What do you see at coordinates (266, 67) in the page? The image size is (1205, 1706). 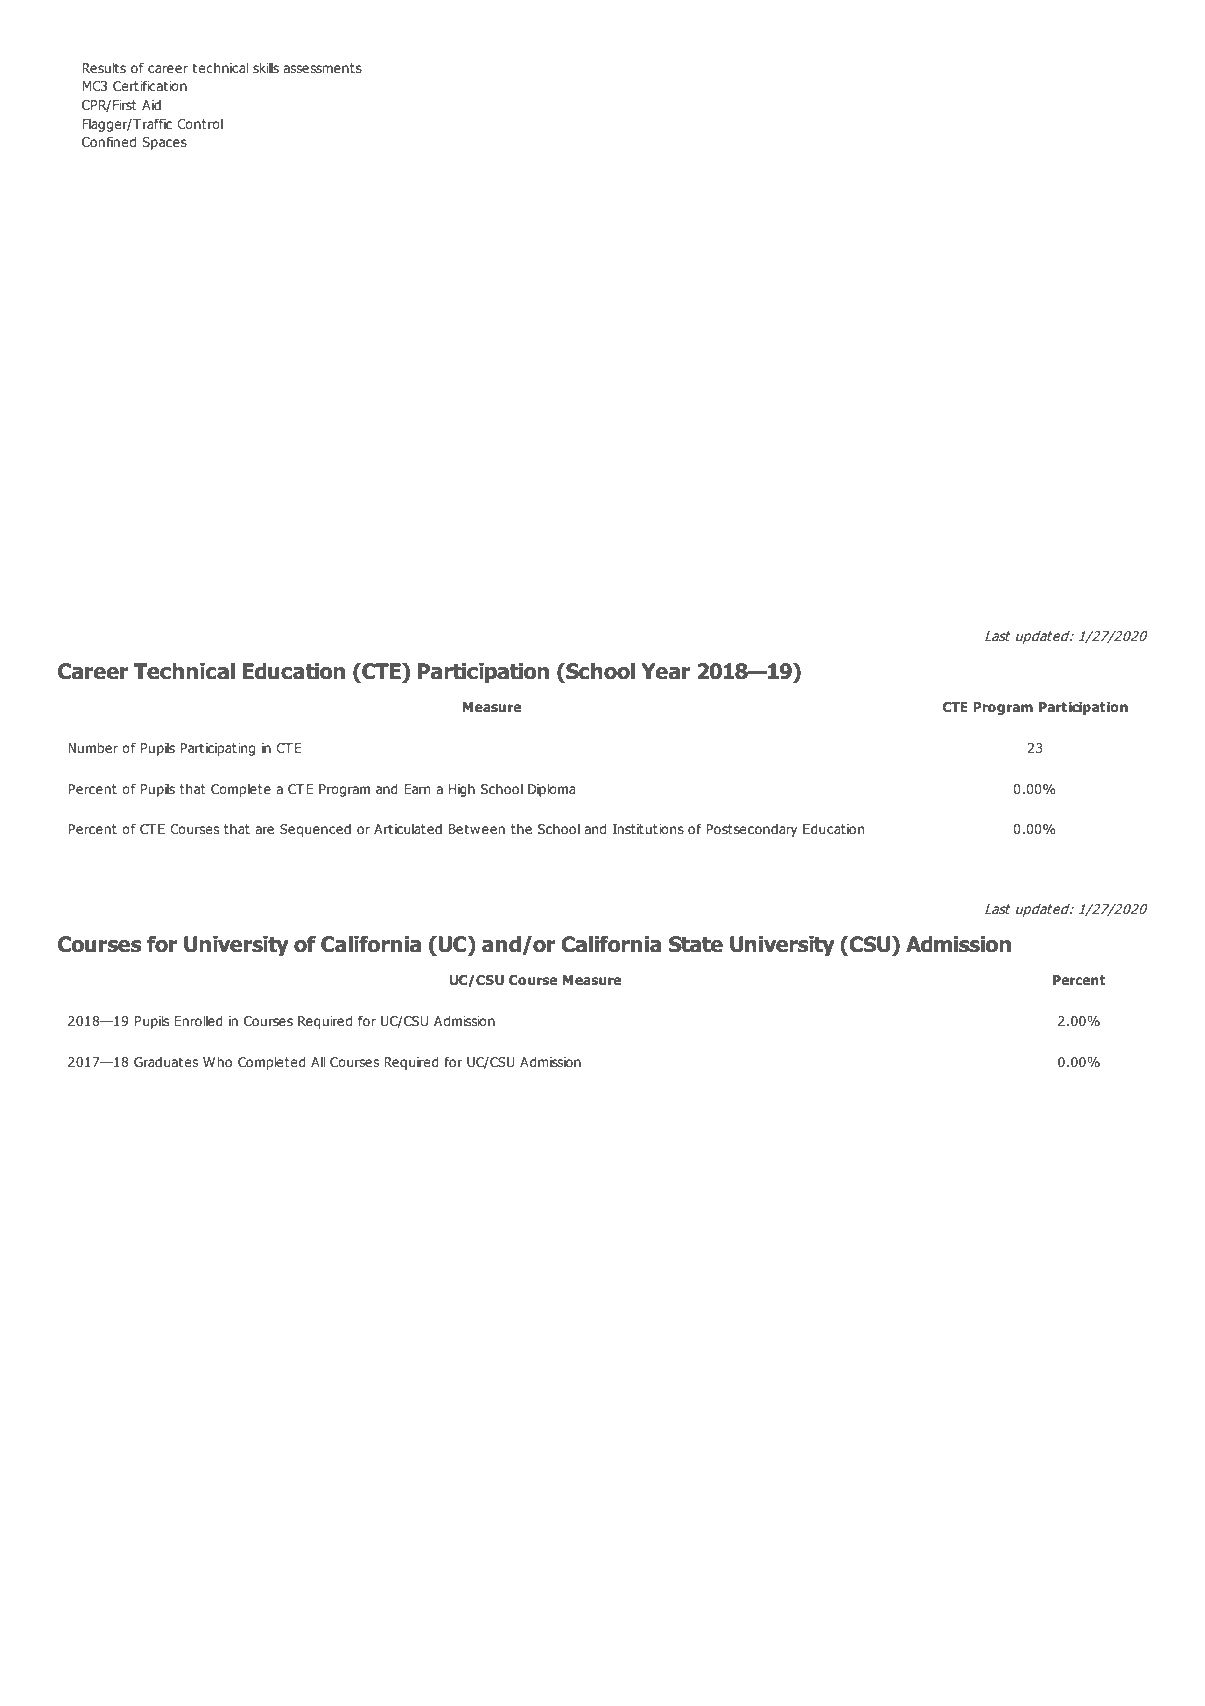 I see `skills` at bounding box center [266, 67].
